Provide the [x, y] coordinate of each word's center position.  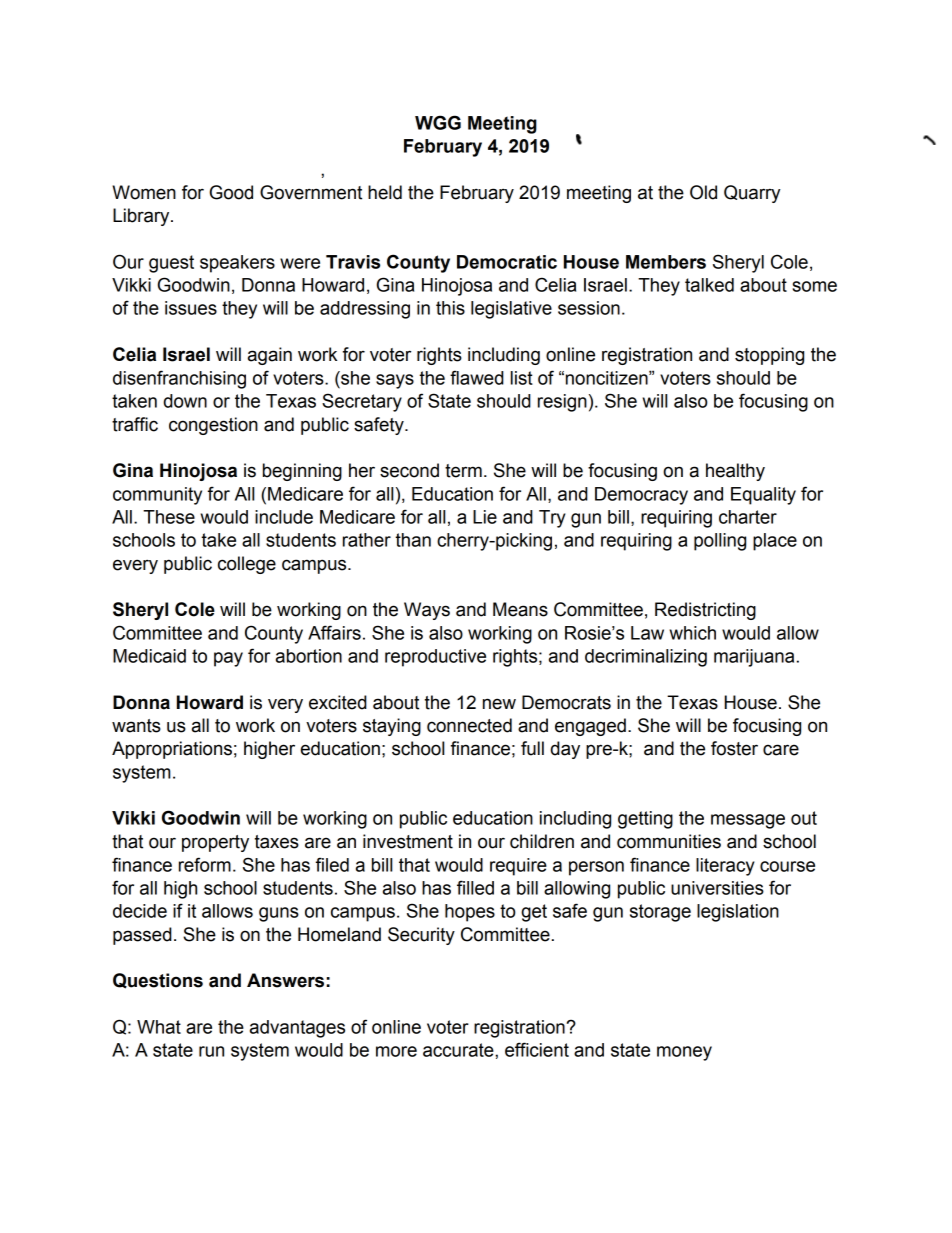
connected [469, 725]
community [157, 496]
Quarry [752, 194]
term [463, 471]
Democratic [507, 262]
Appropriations [172, 750]
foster [734, 748]
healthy [735, 472]
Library [142, 217]
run [211, 1051]
